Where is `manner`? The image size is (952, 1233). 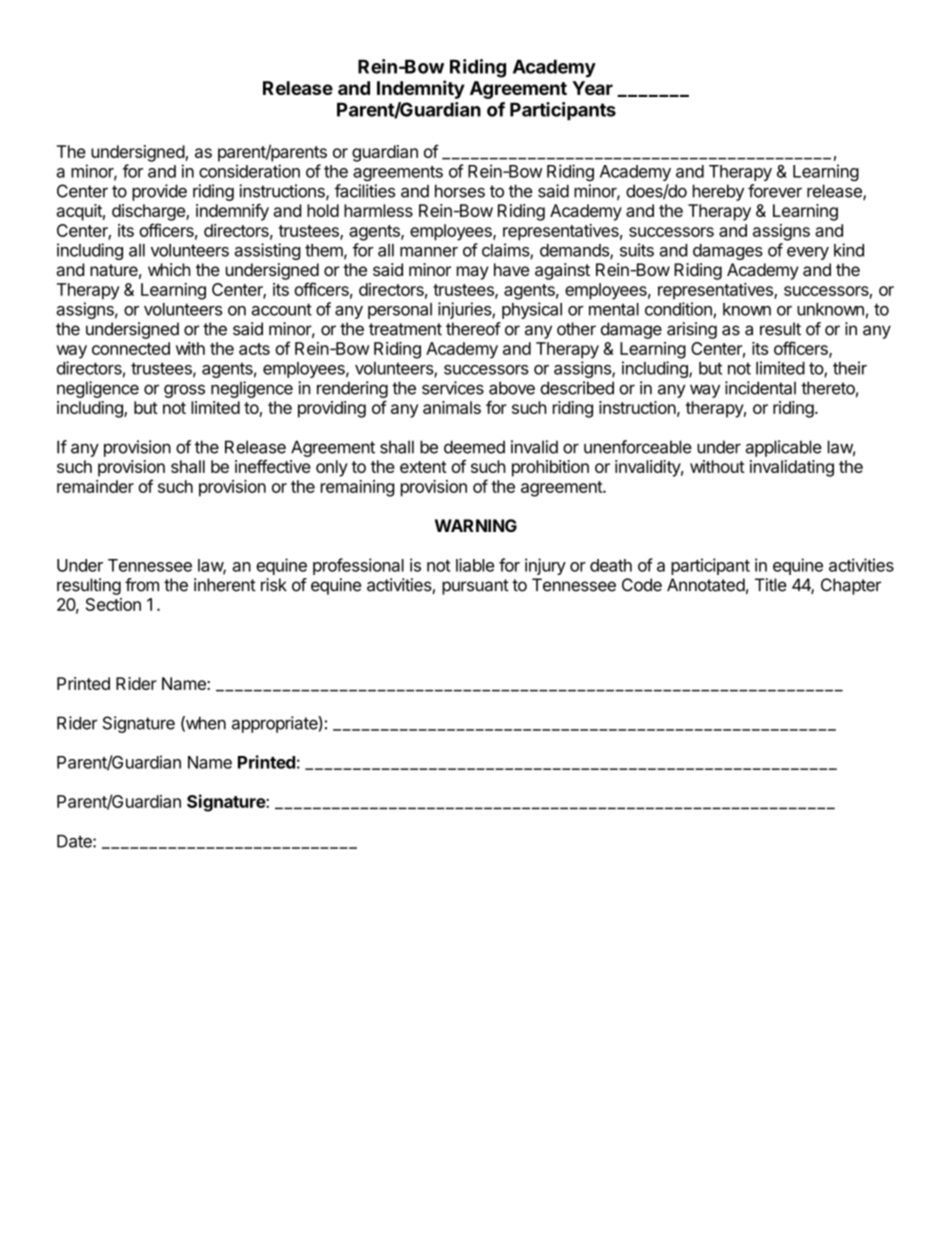 manner is located at coordinates (429, 252).
